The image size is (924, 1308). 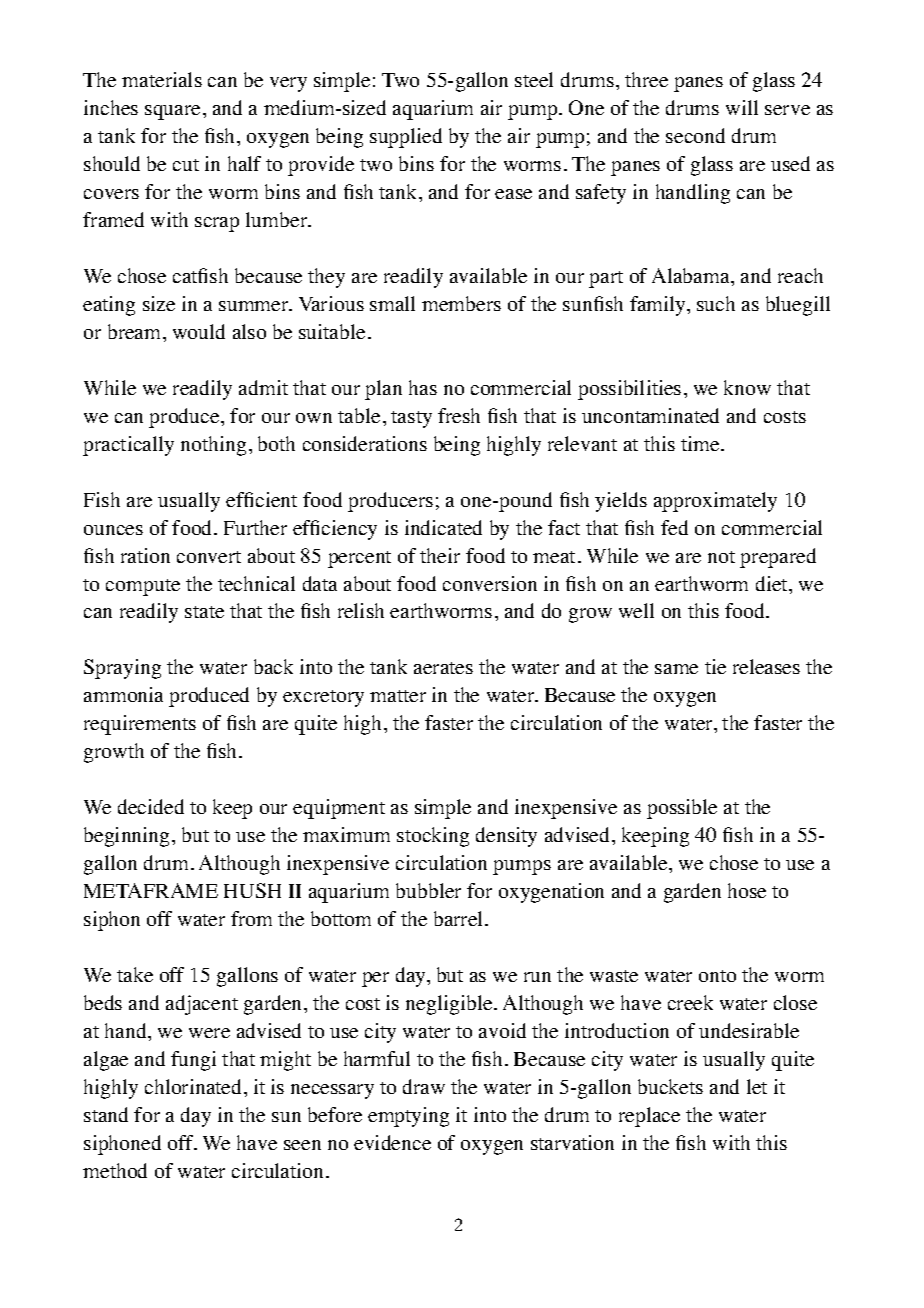 What do you see at coordinates (408, 1117) in the image?
I see `emptying` at bounding box center [408, 1117].
